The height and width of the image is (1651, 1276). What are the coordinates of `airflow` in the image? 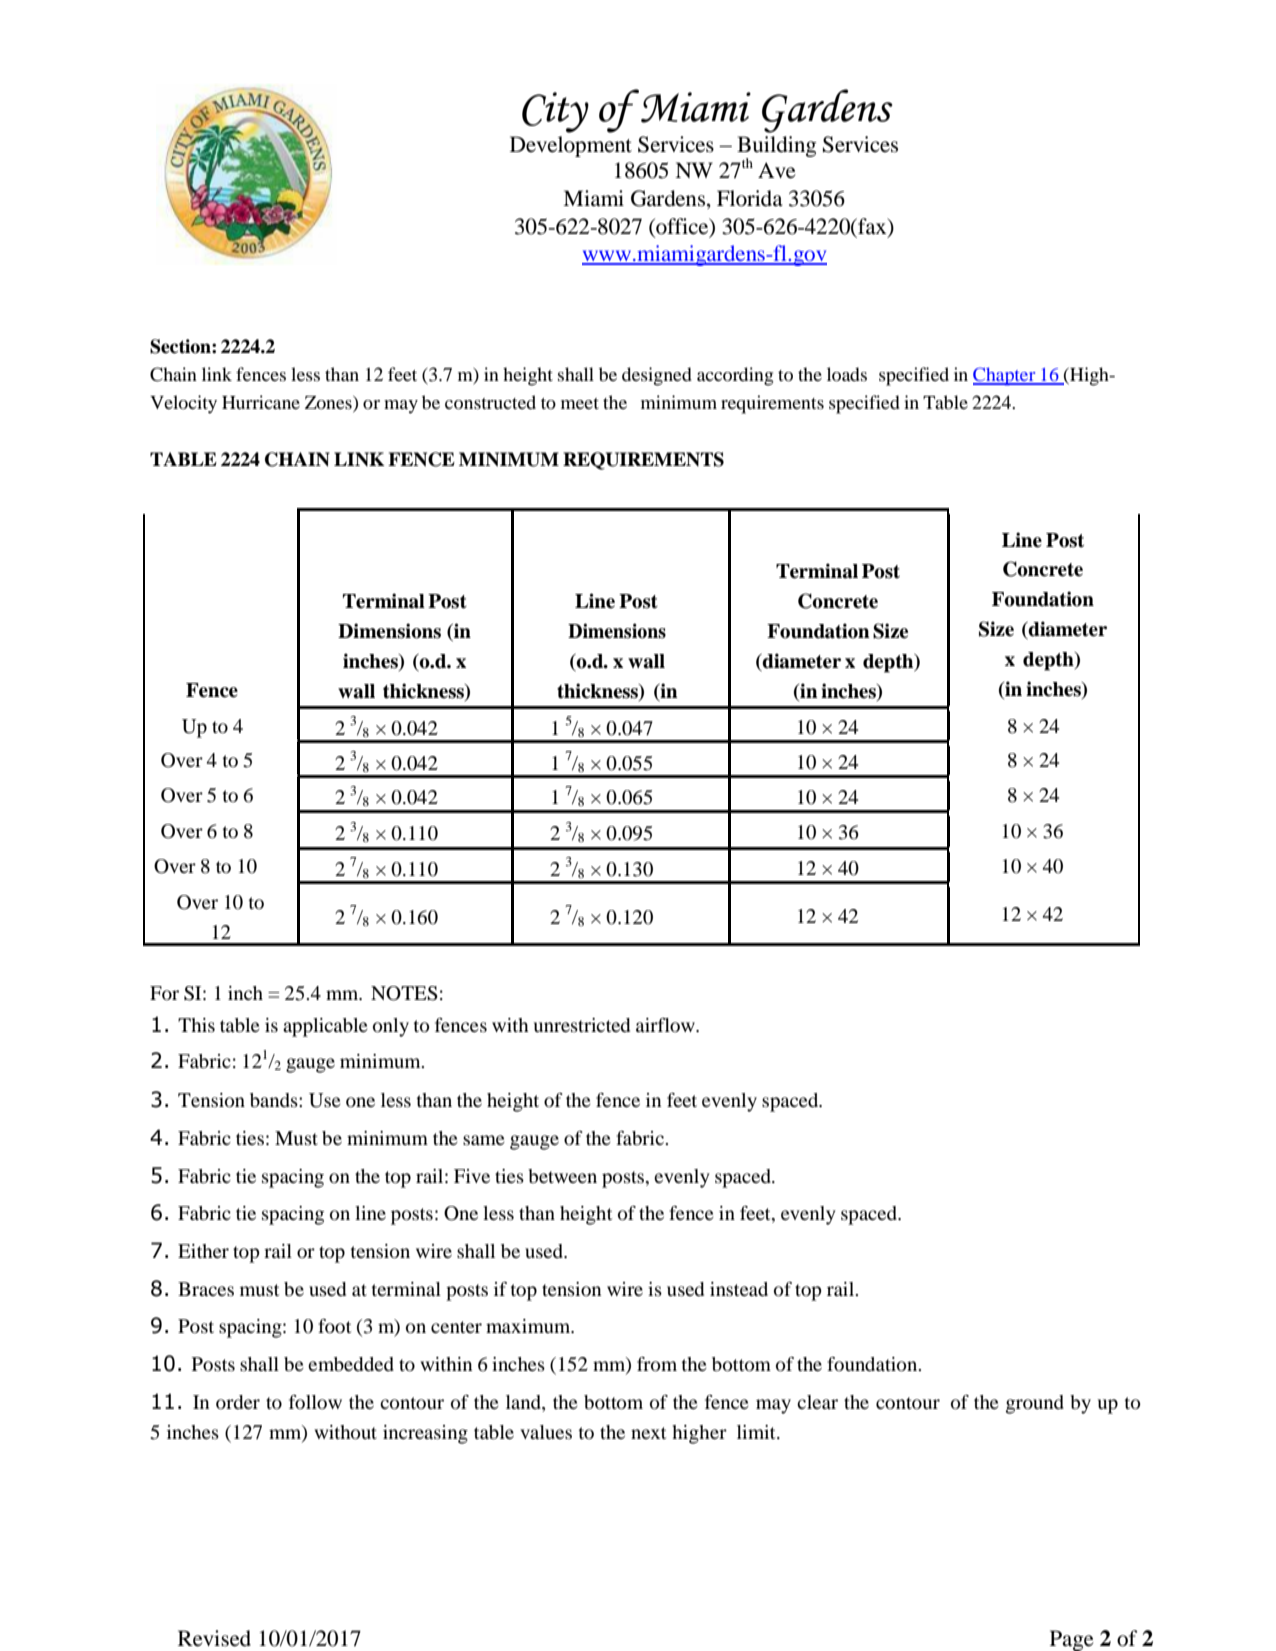 It's located at (666, 1025).
